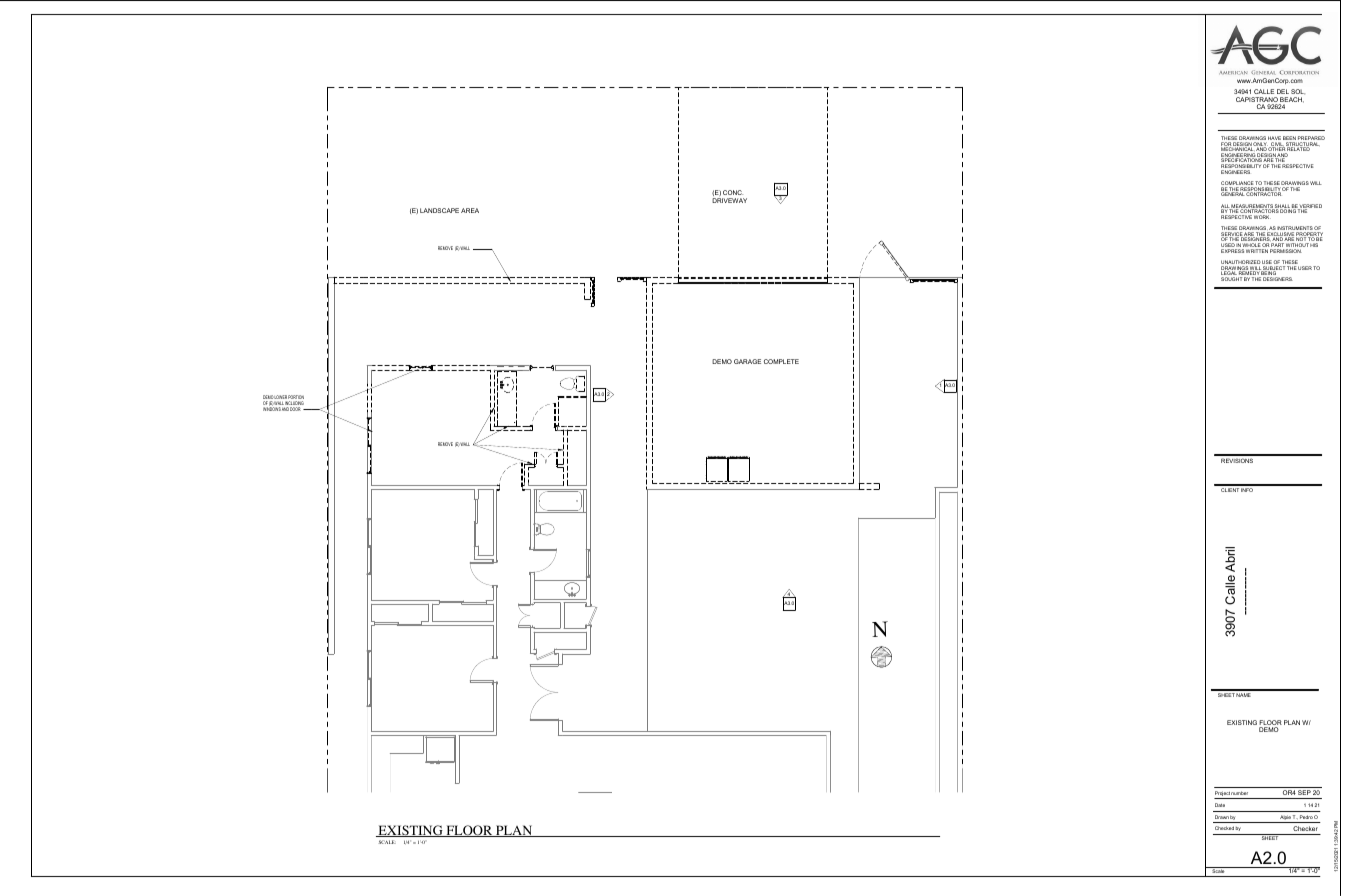 The width and height of the image is (1345, 896). Describe the element at coordinates (1283, 91) in the image. I see `DEL` at that location.
